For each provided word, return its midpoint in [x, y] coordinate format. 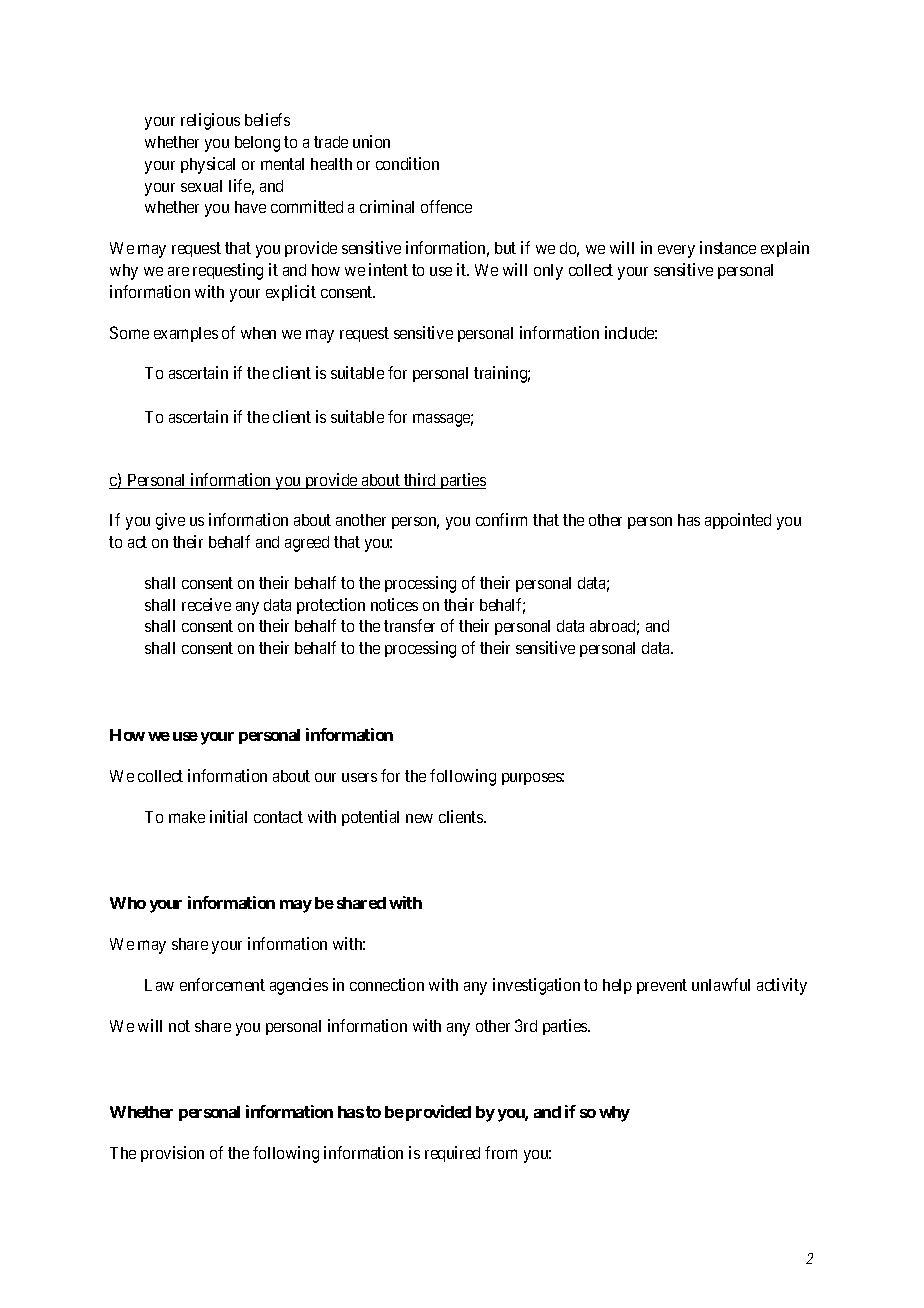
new [419, 818]
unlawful [721, 984]
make [187, 817]
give [170, 521]
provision [172, 1154]
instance [728, 247]
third [420, 481]
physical [208, 165]
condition [407, 163]
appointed [738, 521]
